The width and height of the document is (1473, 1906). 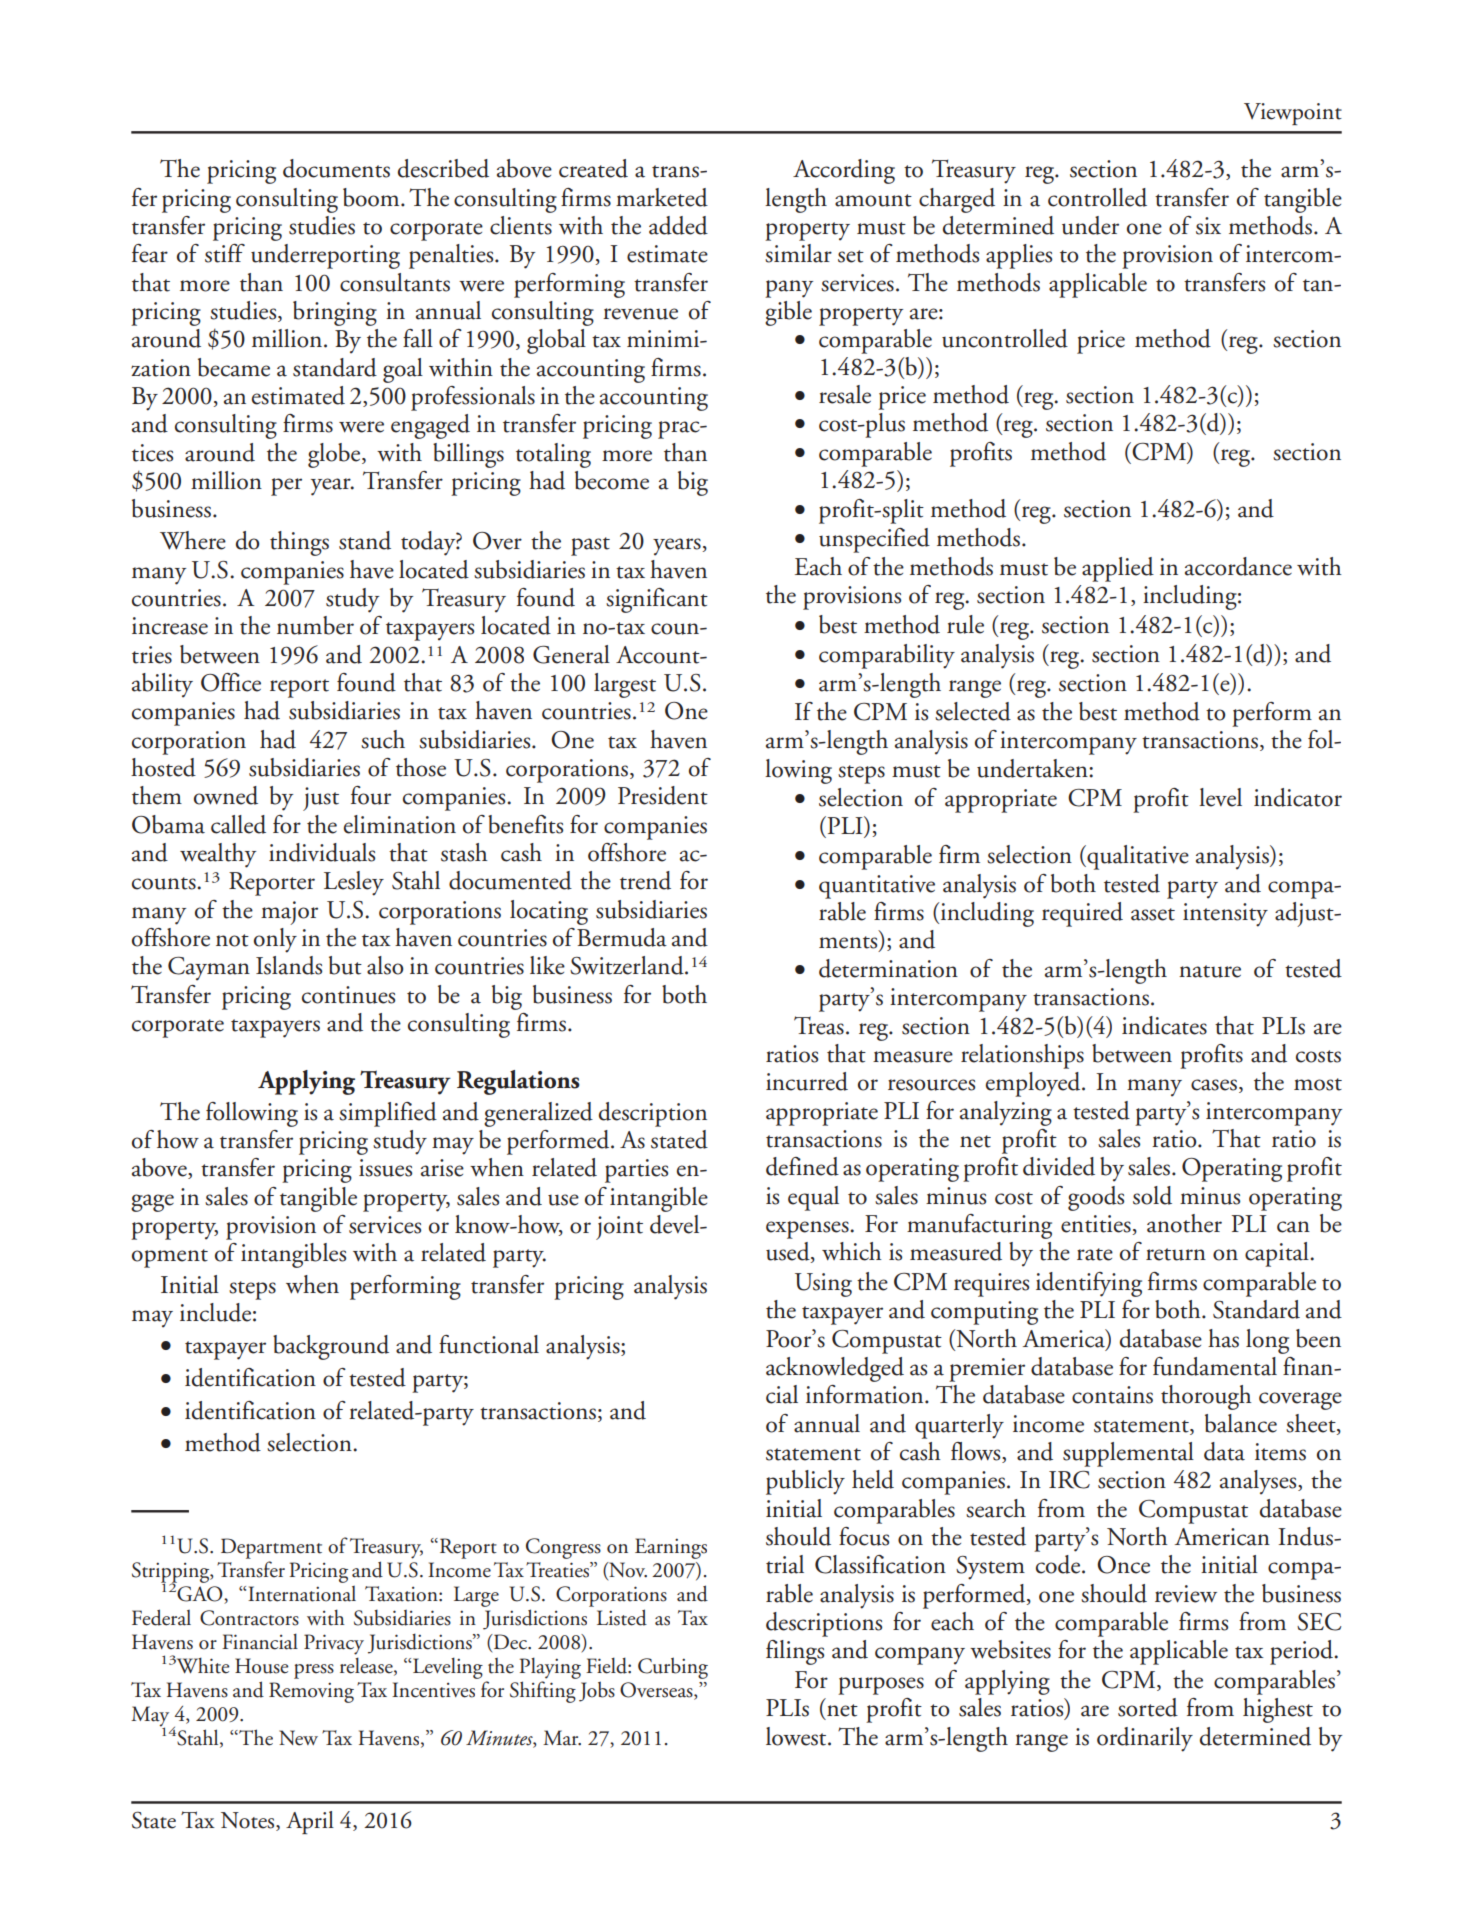 I want to click on stiff, so click(x=225, y=253).
